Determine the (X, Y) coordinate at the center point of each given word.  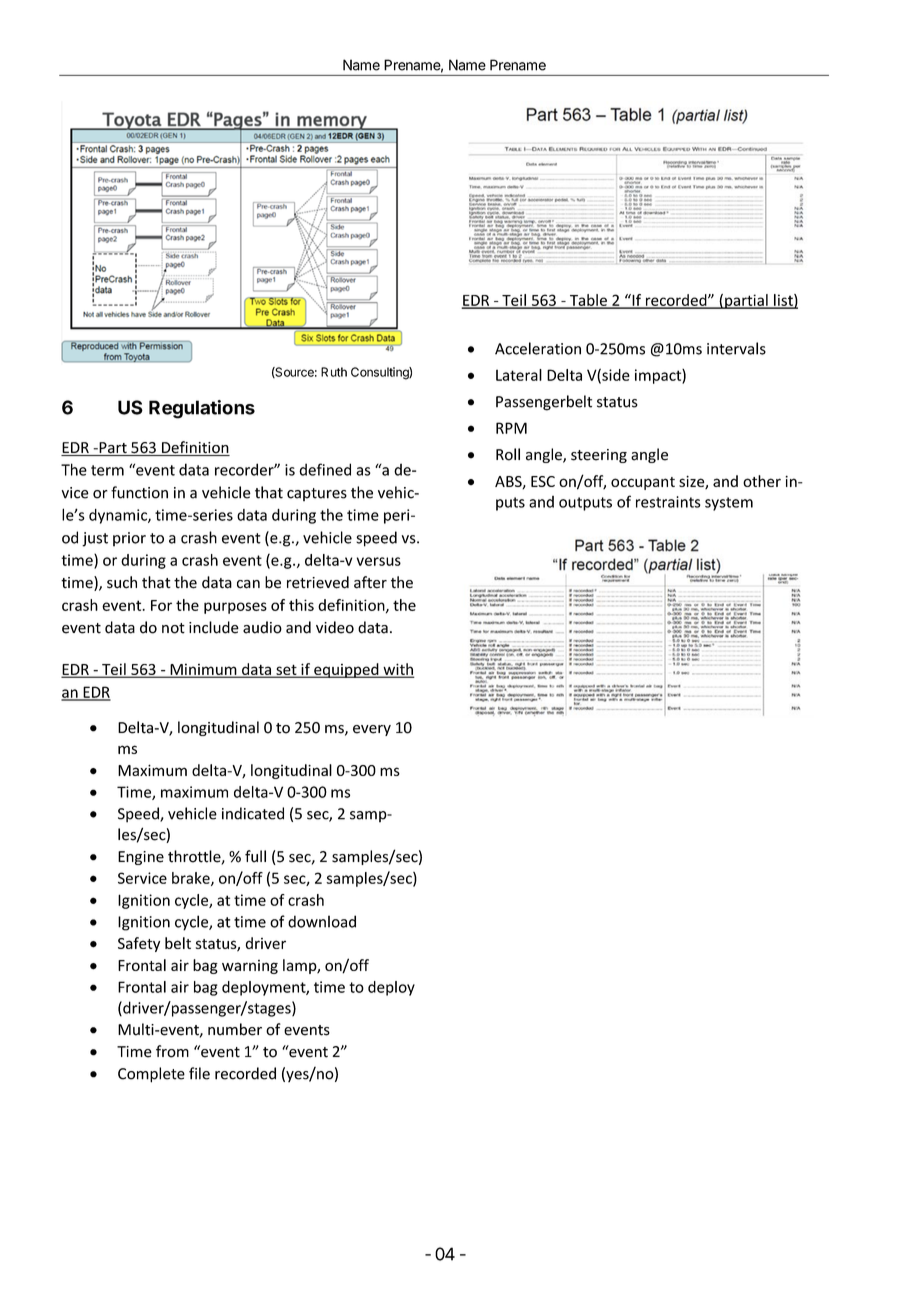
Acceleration (538, 348)
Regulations (202, 409)
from (172, 1051)
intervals (736, 348)
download (322, 921)
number (235, 1029)
